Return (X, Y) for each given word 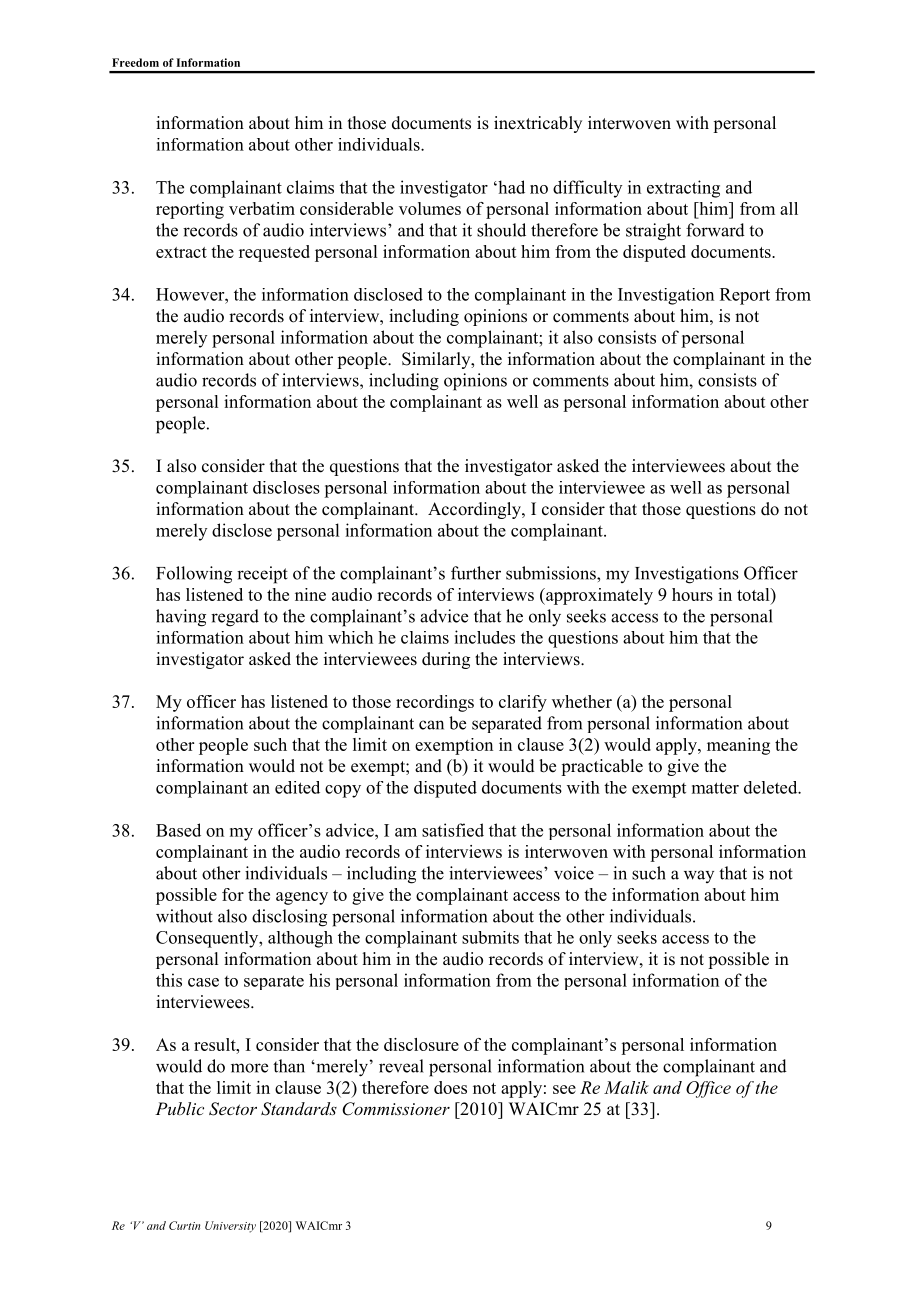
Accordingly (475, 510)
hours (692, 594)
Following (194, 575)
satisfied (453, 830)
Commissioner (396, 1109)
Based (178, 830)
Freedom (135, 62)
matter (715, 788)
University (230, 1227)
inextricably (538, 124)
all (789, 208)
